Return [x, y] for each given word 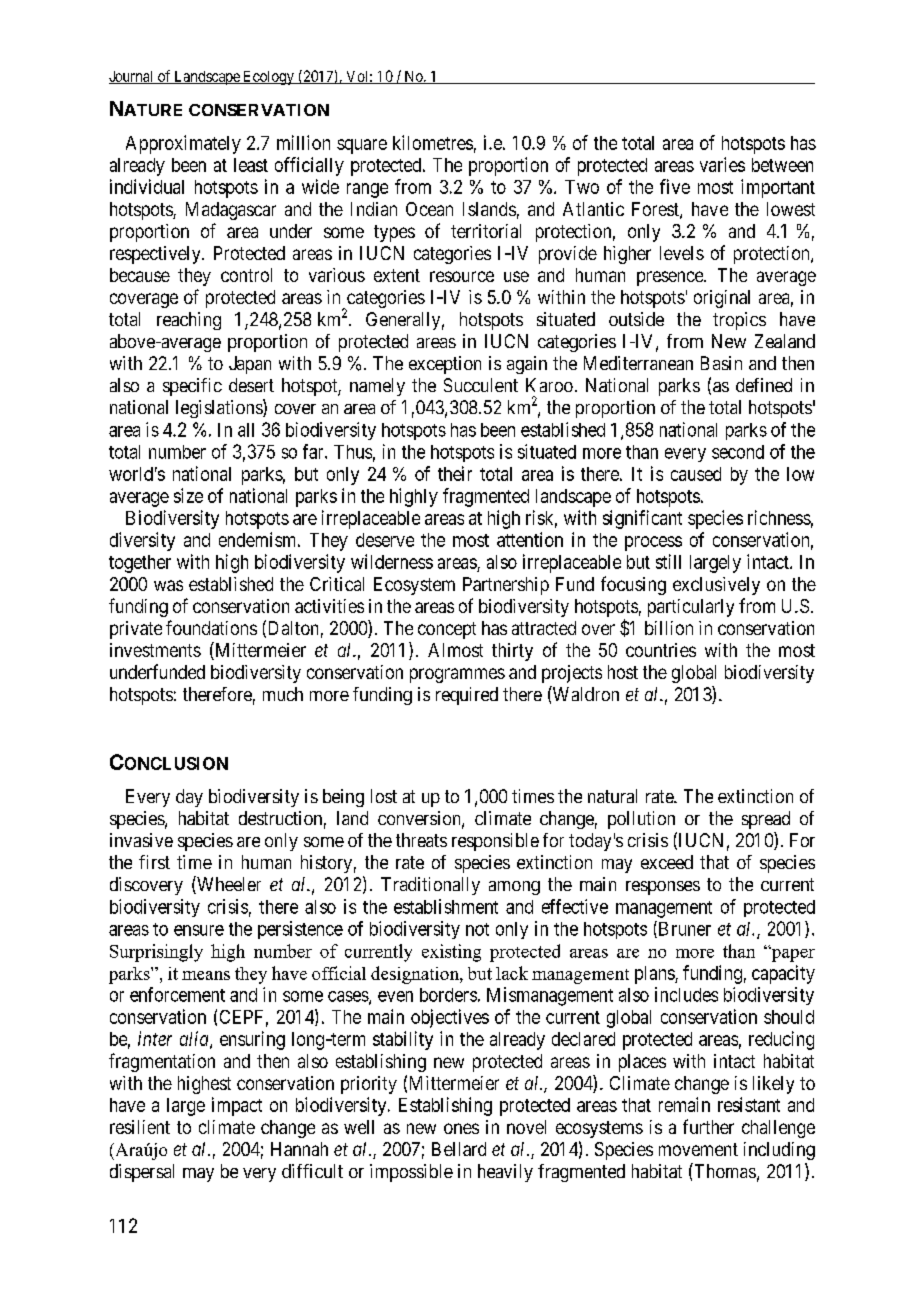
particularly [691, 608]
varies [722, 164]
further [708, 1126]
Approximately [183, 144]
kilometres [433, 142]
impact [237, 1106]
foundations [211, 627]
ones [461, 1128]
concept [447, 630]
